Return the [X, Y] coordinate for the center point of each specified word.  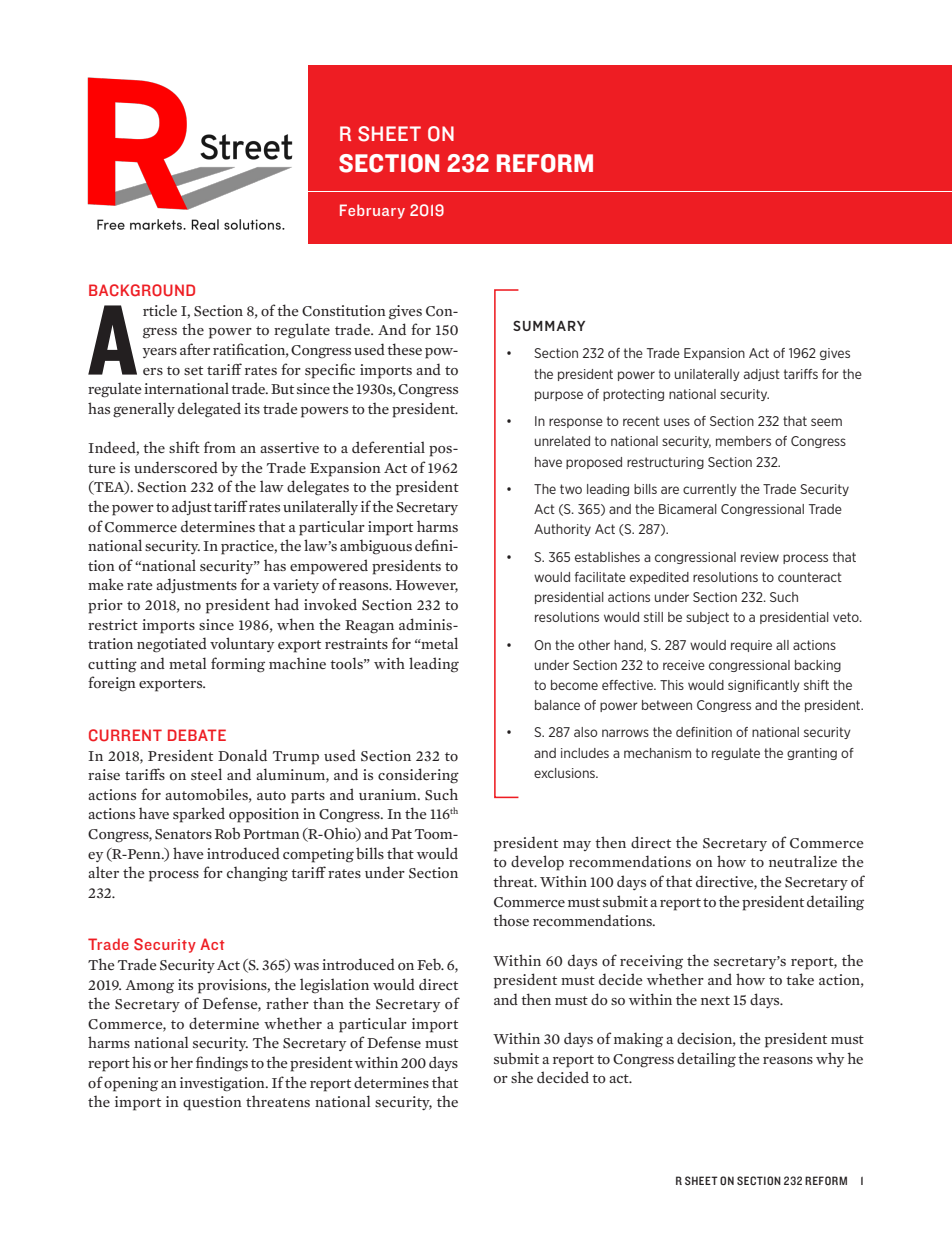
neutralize [803, 861]
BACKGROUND [142, 290]
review [760, 557]
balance [557, 705]
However [427, 586]
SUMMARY [549, 326]
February [372, 211]
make [106, 584]
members [743, 441]
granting [812, 754]
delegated [209, 410]
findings [222, 1064]
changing [257, 874]
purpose [559, 396]
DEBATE [197, 735]
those [511, 920]
